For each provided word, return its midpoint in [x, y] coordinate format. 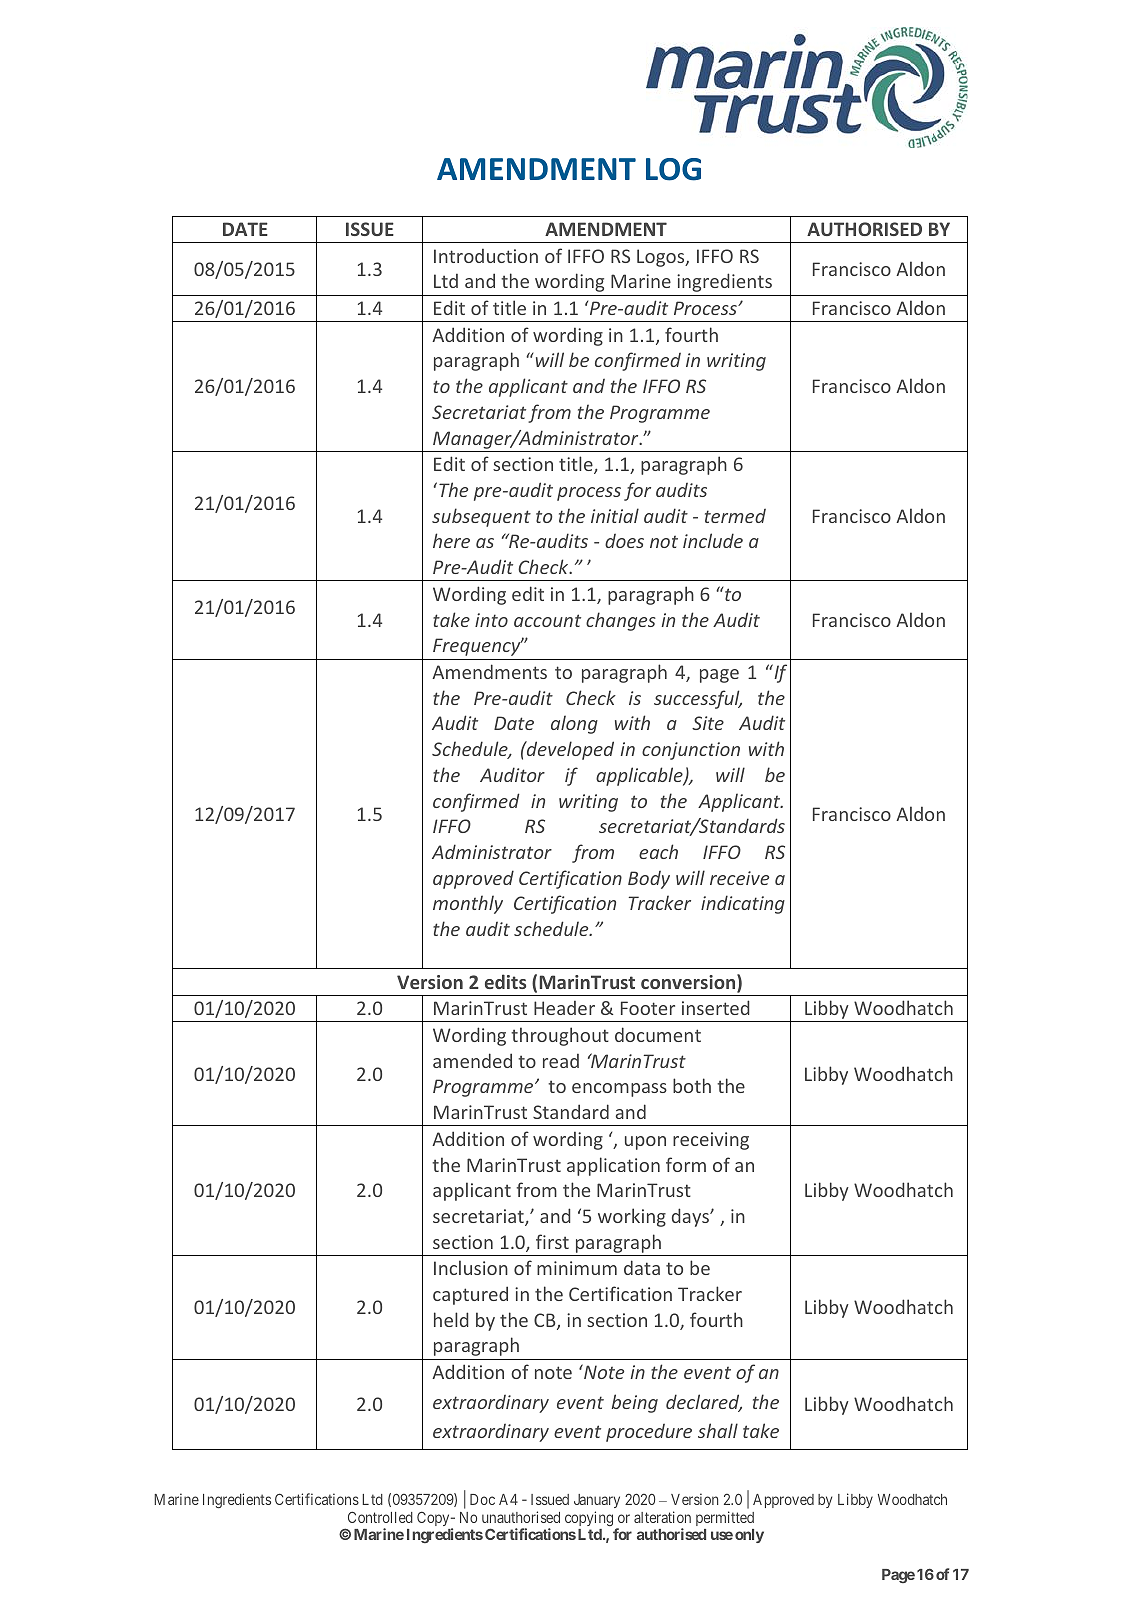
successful [698, 699]
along [574, 724]
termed [735, 516]
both [692, 1085]
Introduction [486, 256]
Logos [662, 258]
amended [472, 1060]
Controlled [380, 1517]
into [491, 620]
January [597, 1501]
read [561, 1061]
